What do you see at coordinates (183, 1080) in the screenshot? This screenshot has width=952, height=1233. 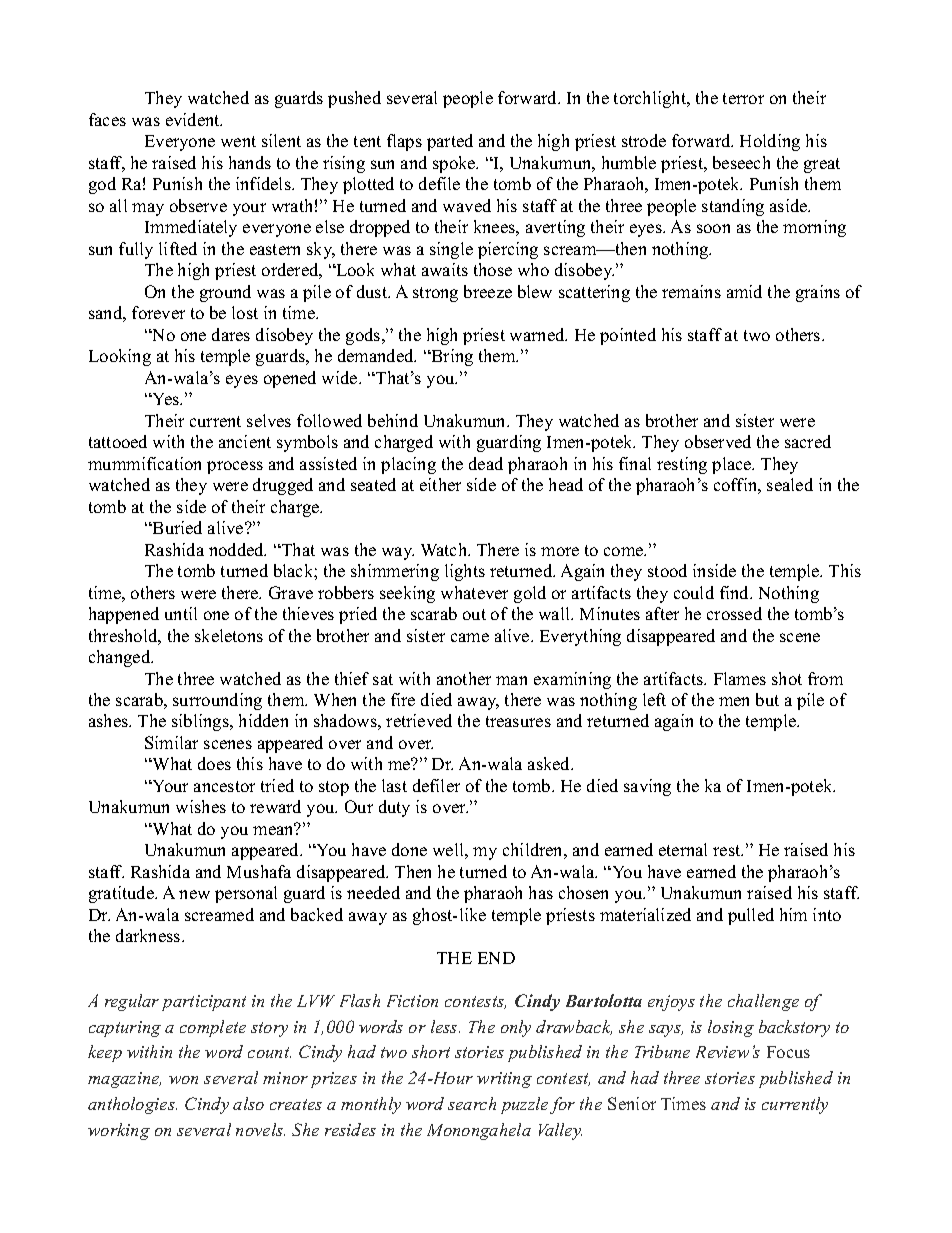 I see `won` at bounding box center [183, 1080].
